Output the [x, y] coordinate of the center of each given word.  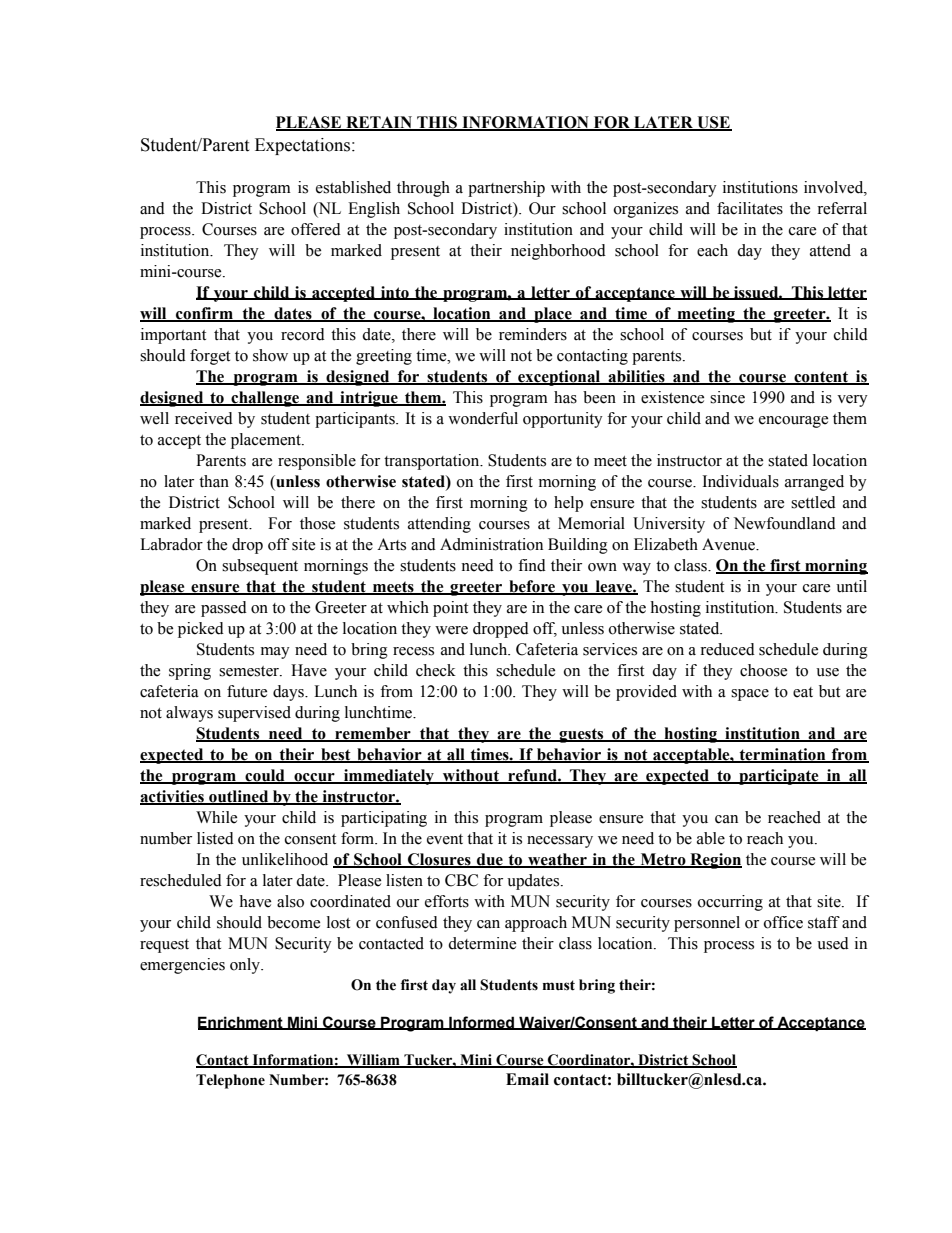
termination [782, 755]
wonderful [483, 418]
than [214, 481]
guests [582, 735]
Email [527, 1079]
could [265, 776]
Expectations [304, 146]
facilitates [750, 208]
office [783, 922]
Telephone [230, 1081]
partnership [506, 189]
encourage [793, 422]
